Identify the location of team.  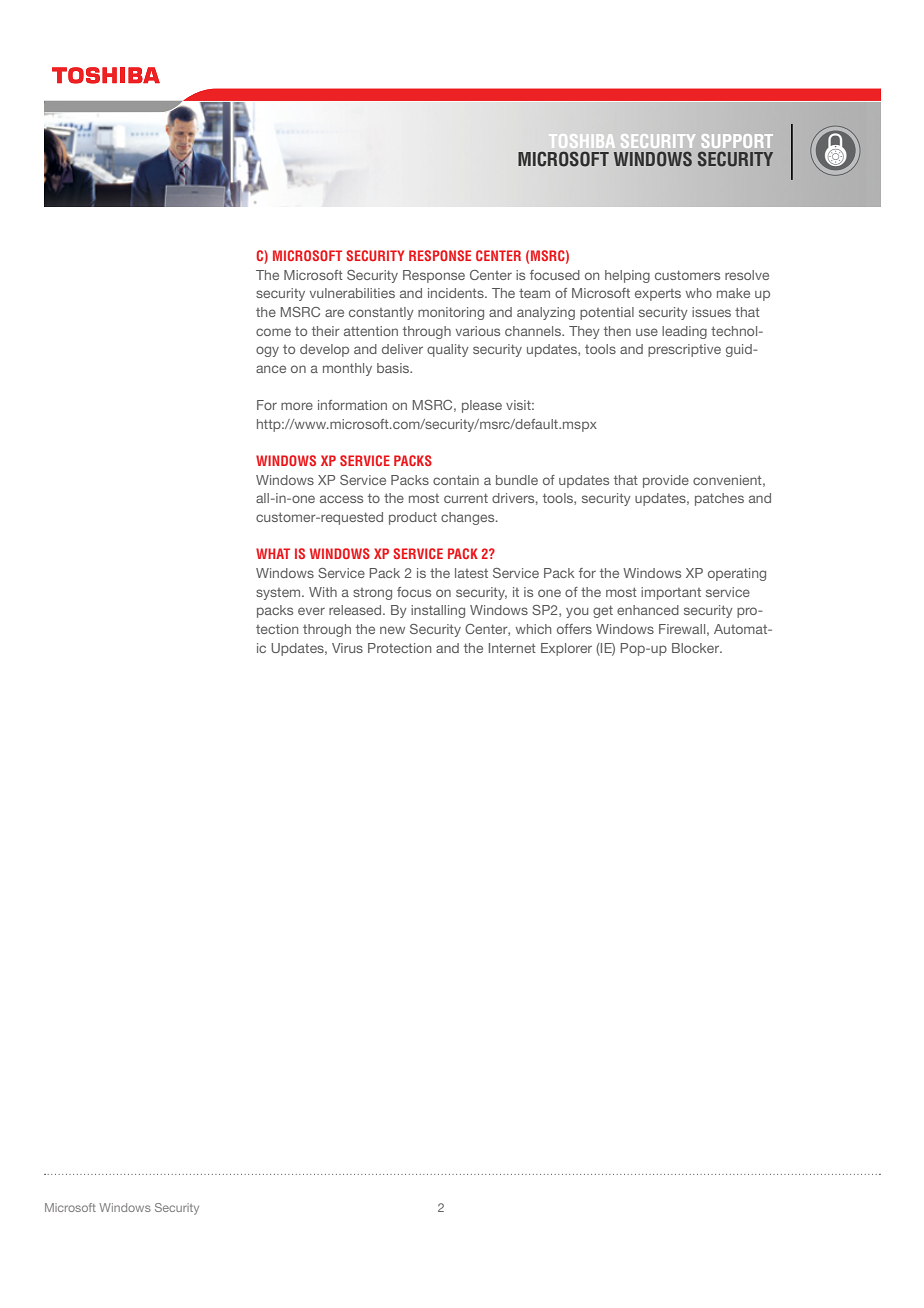
(534, 293).
